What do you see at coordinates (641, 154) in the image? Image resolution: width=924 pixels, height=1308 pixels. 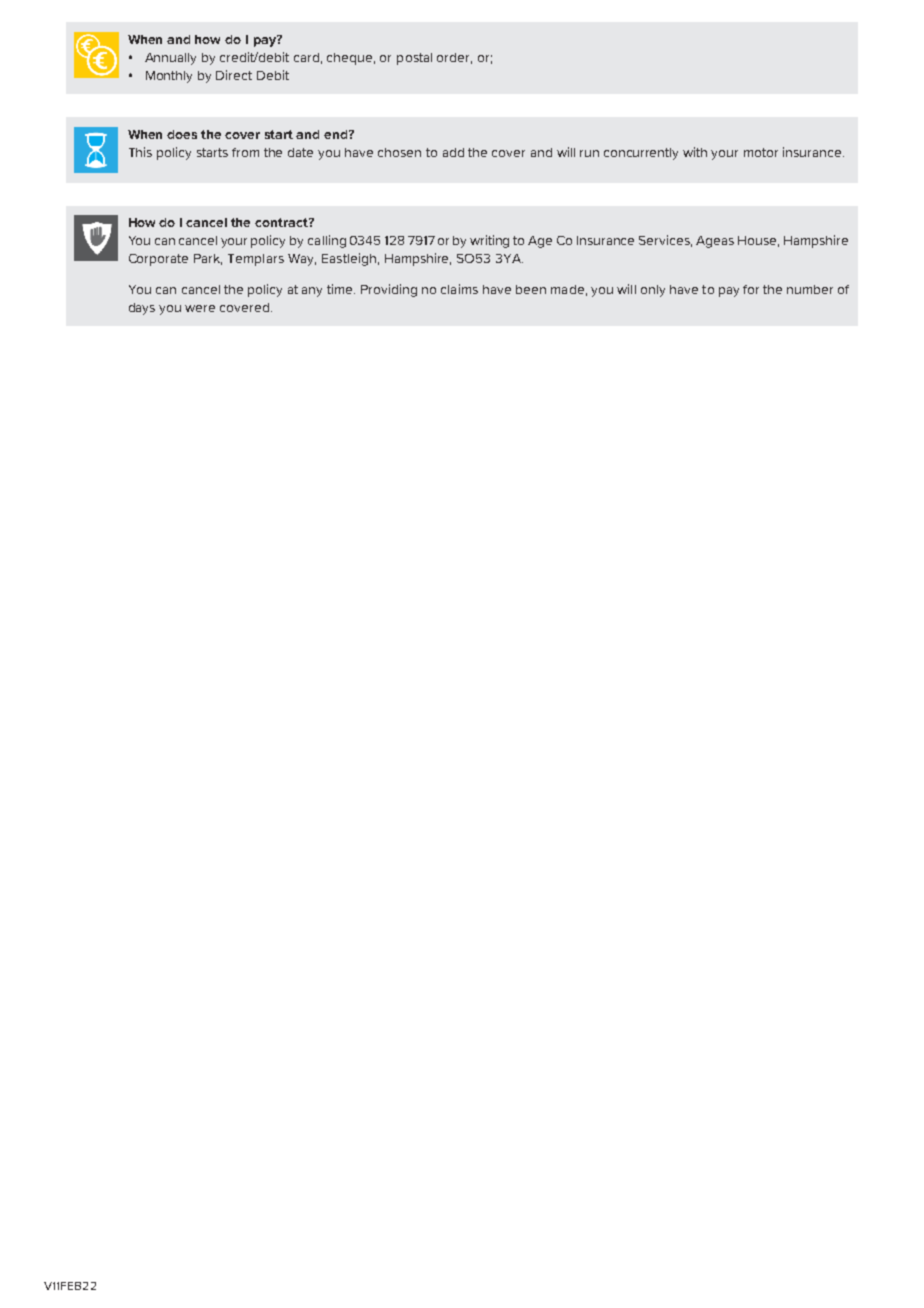 I see `concurrently` at bounding box center [641, 154].
